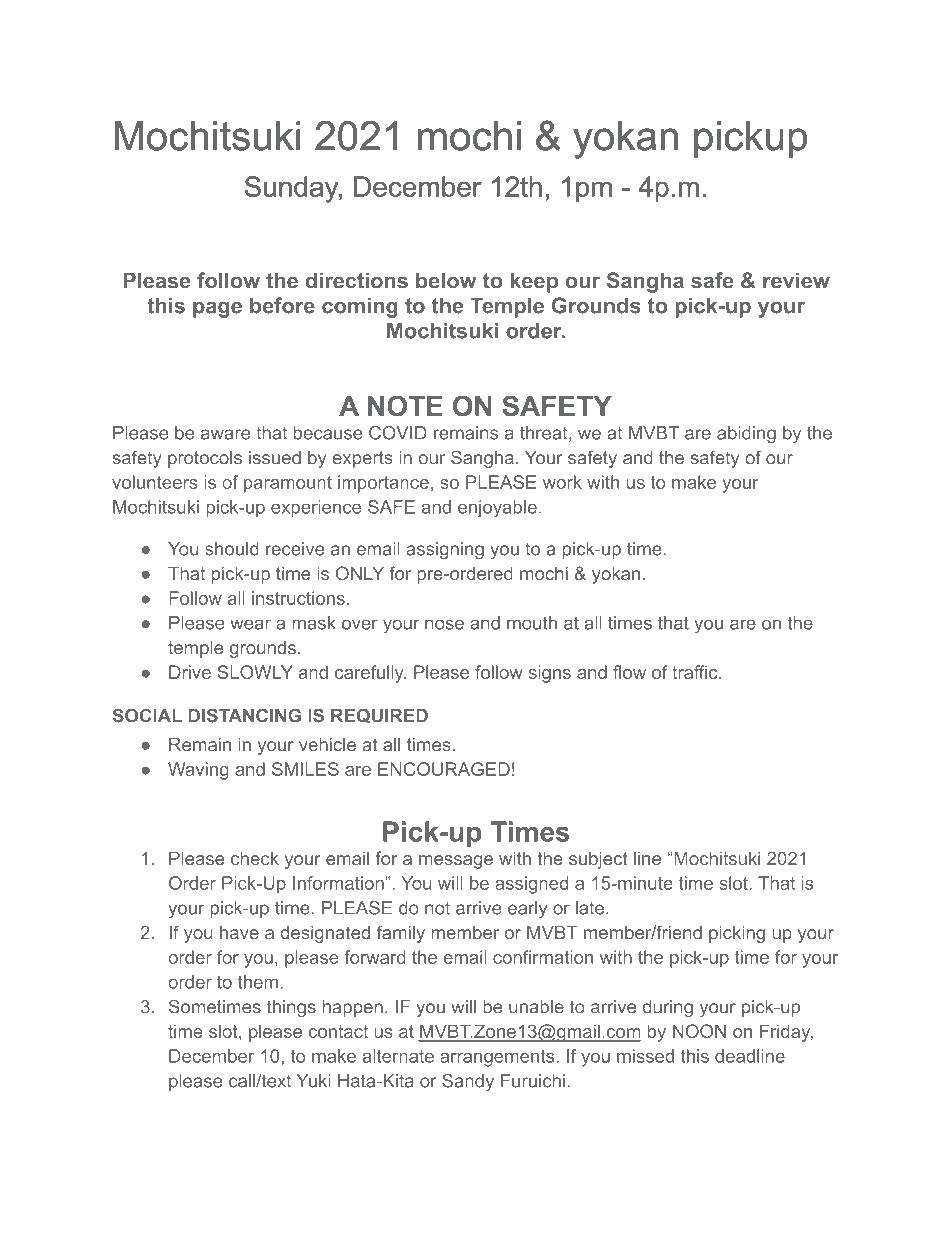 This screenshot has height=1233, width=952. What do you see at coordinates (796, 280) in the screenshot?
I see `review` at bounding box center [796, 280].
